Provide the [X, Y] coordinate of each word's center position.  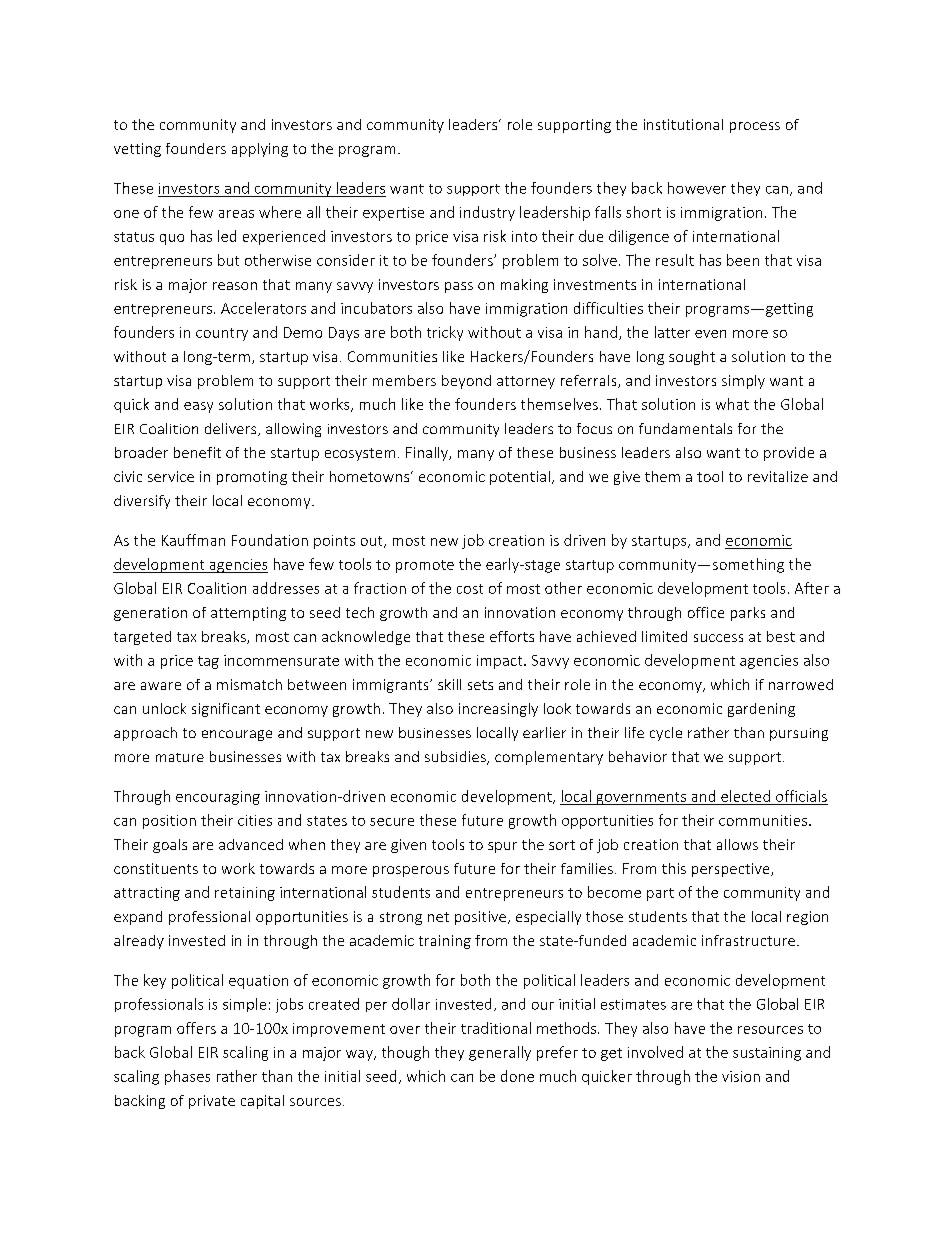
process [755, 127]
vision [741, 1076]
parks [748, 614]
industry [487, 213]
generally [500, 1053]
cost [470, 589]
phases [187, 1077]
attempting [248, 614]
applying [260, 150]
